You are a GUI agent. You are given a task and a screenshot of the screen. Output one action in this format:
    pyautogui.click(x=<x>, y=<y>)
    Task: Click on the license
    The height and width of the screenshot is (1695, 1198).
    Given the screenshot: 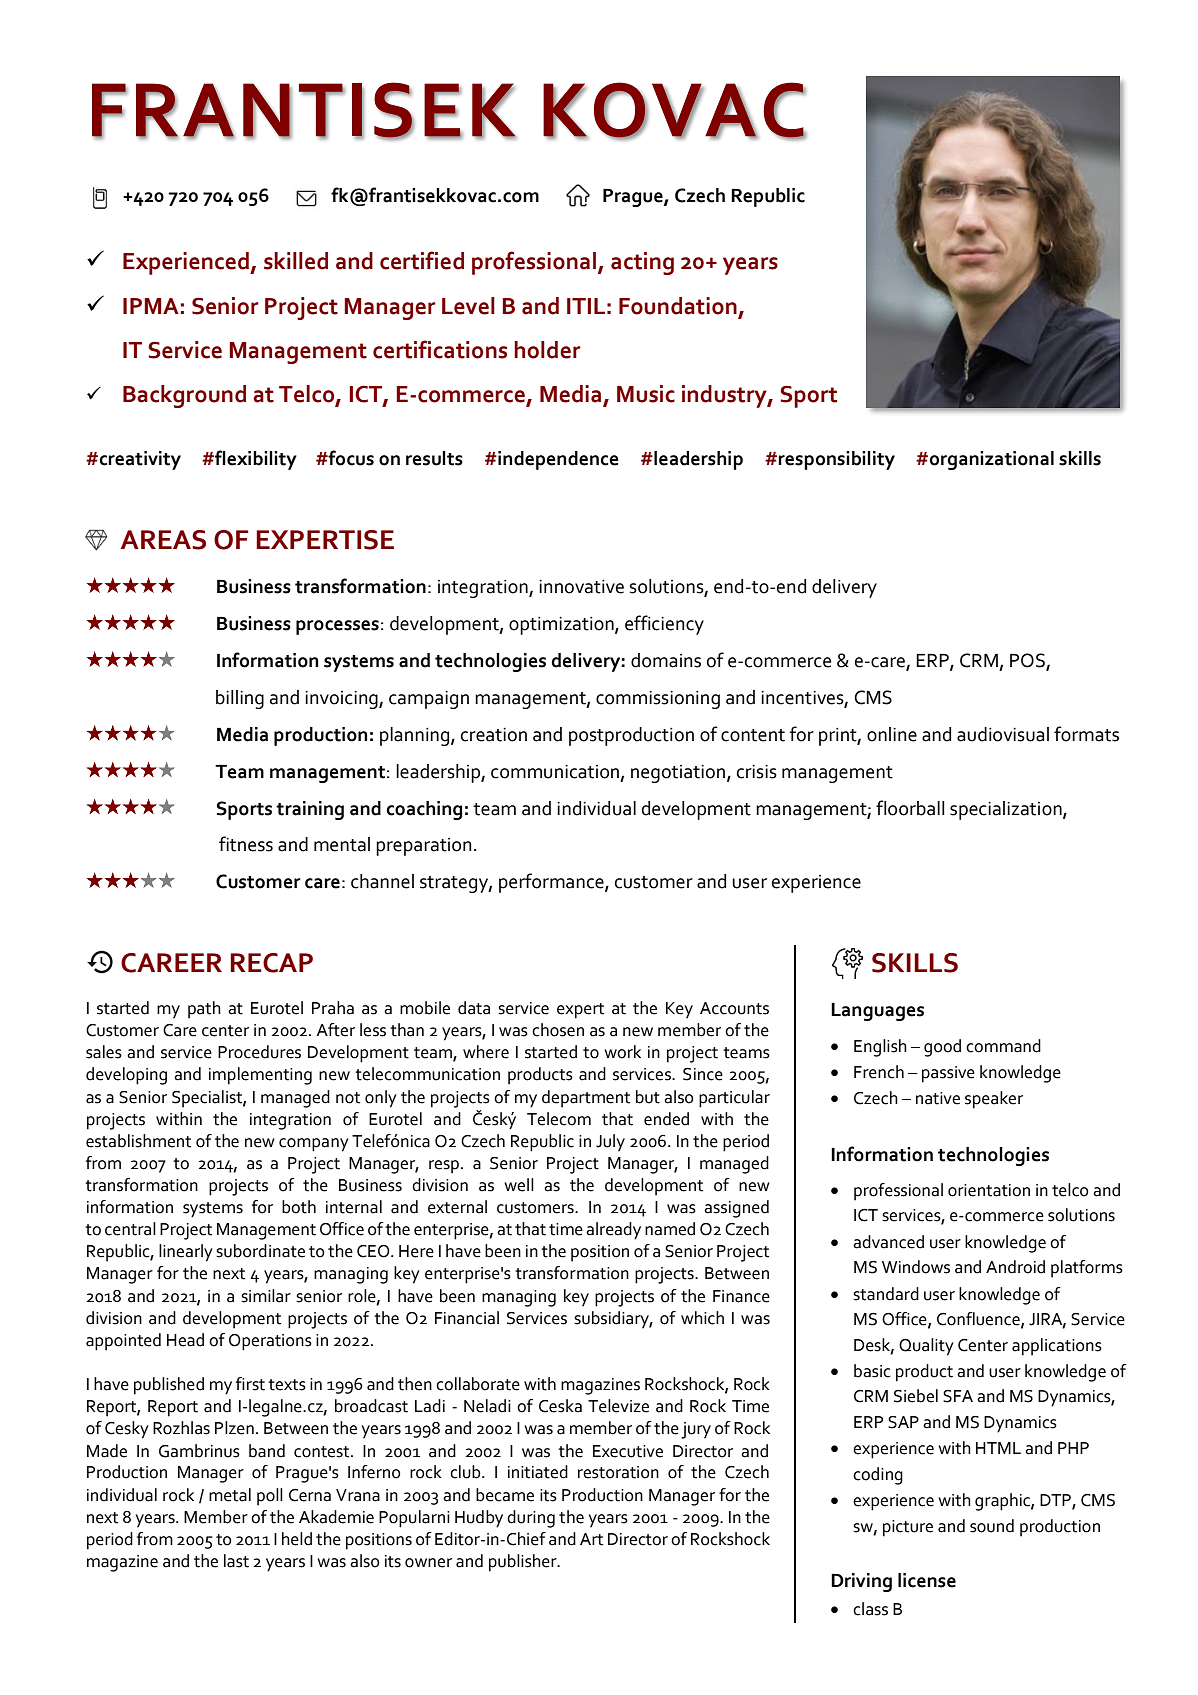 What is the action you would take?
    pyautogui.click(x=927, y=1580)
